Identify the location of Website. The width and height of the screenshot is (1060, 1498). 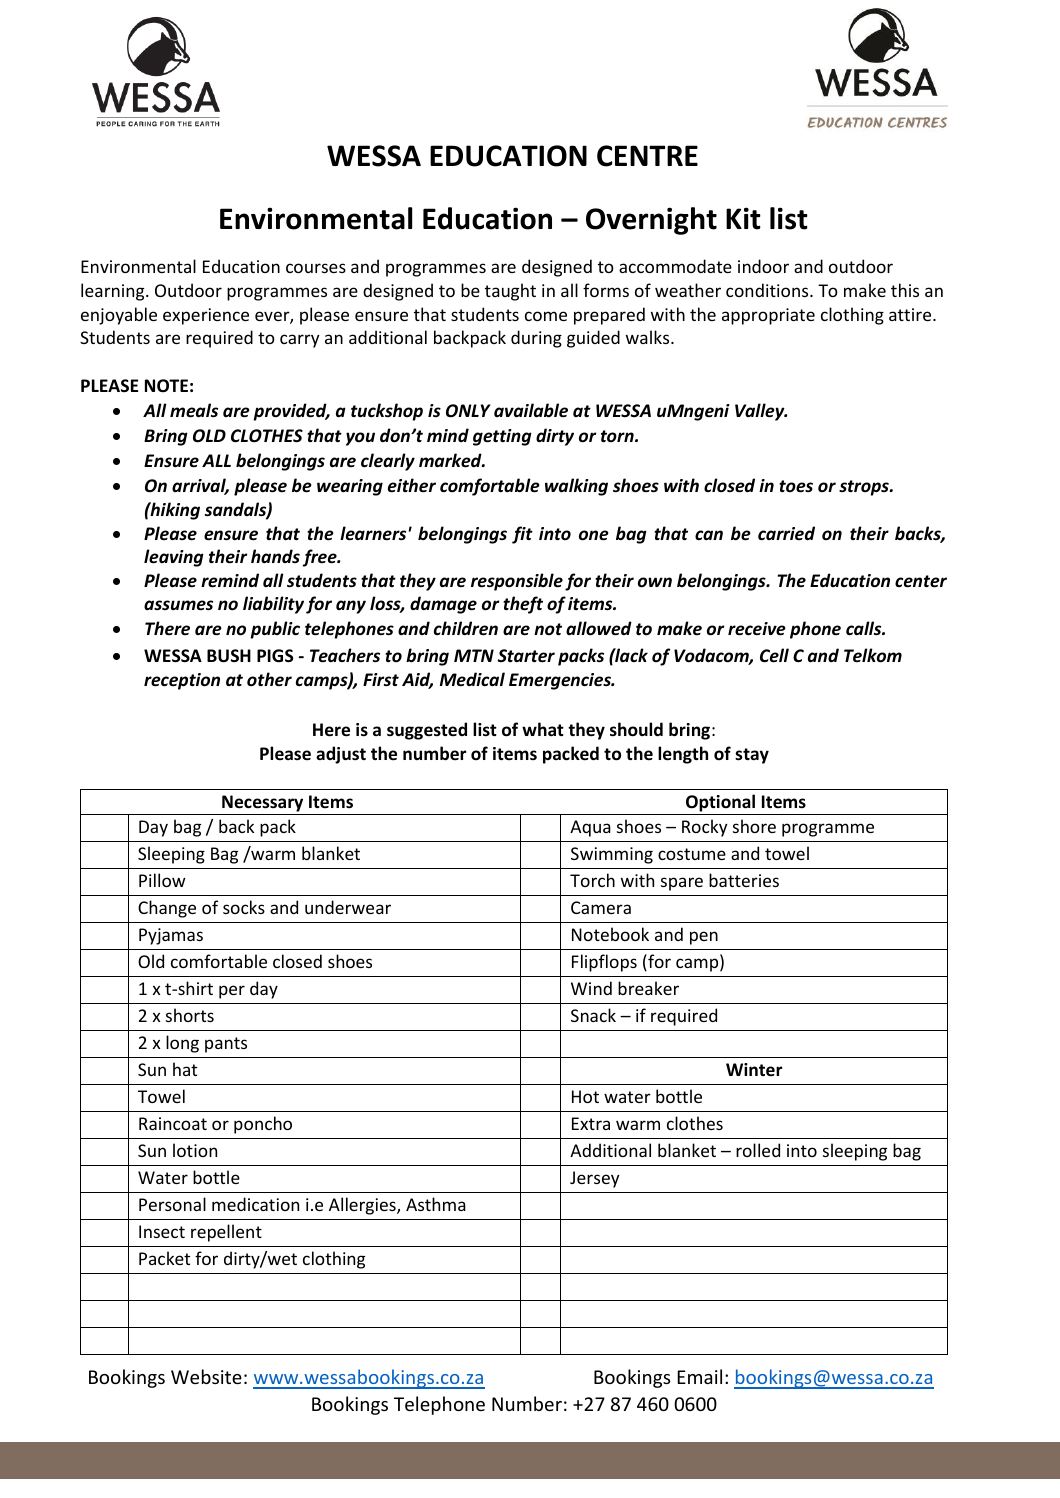
(206, 1376).
